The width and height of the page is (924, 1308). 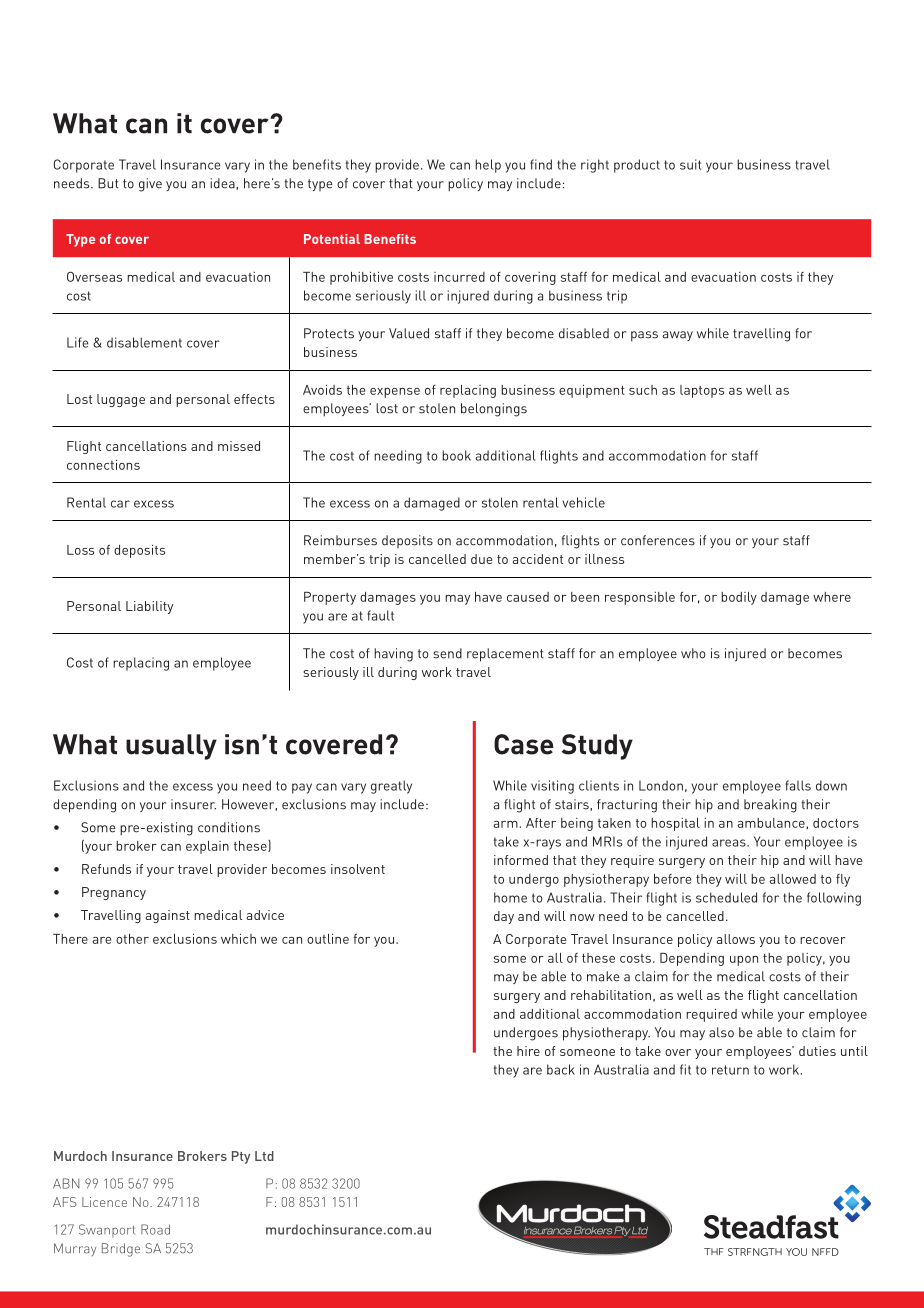 I want to click on bodily, so click(x=739, y=598).
